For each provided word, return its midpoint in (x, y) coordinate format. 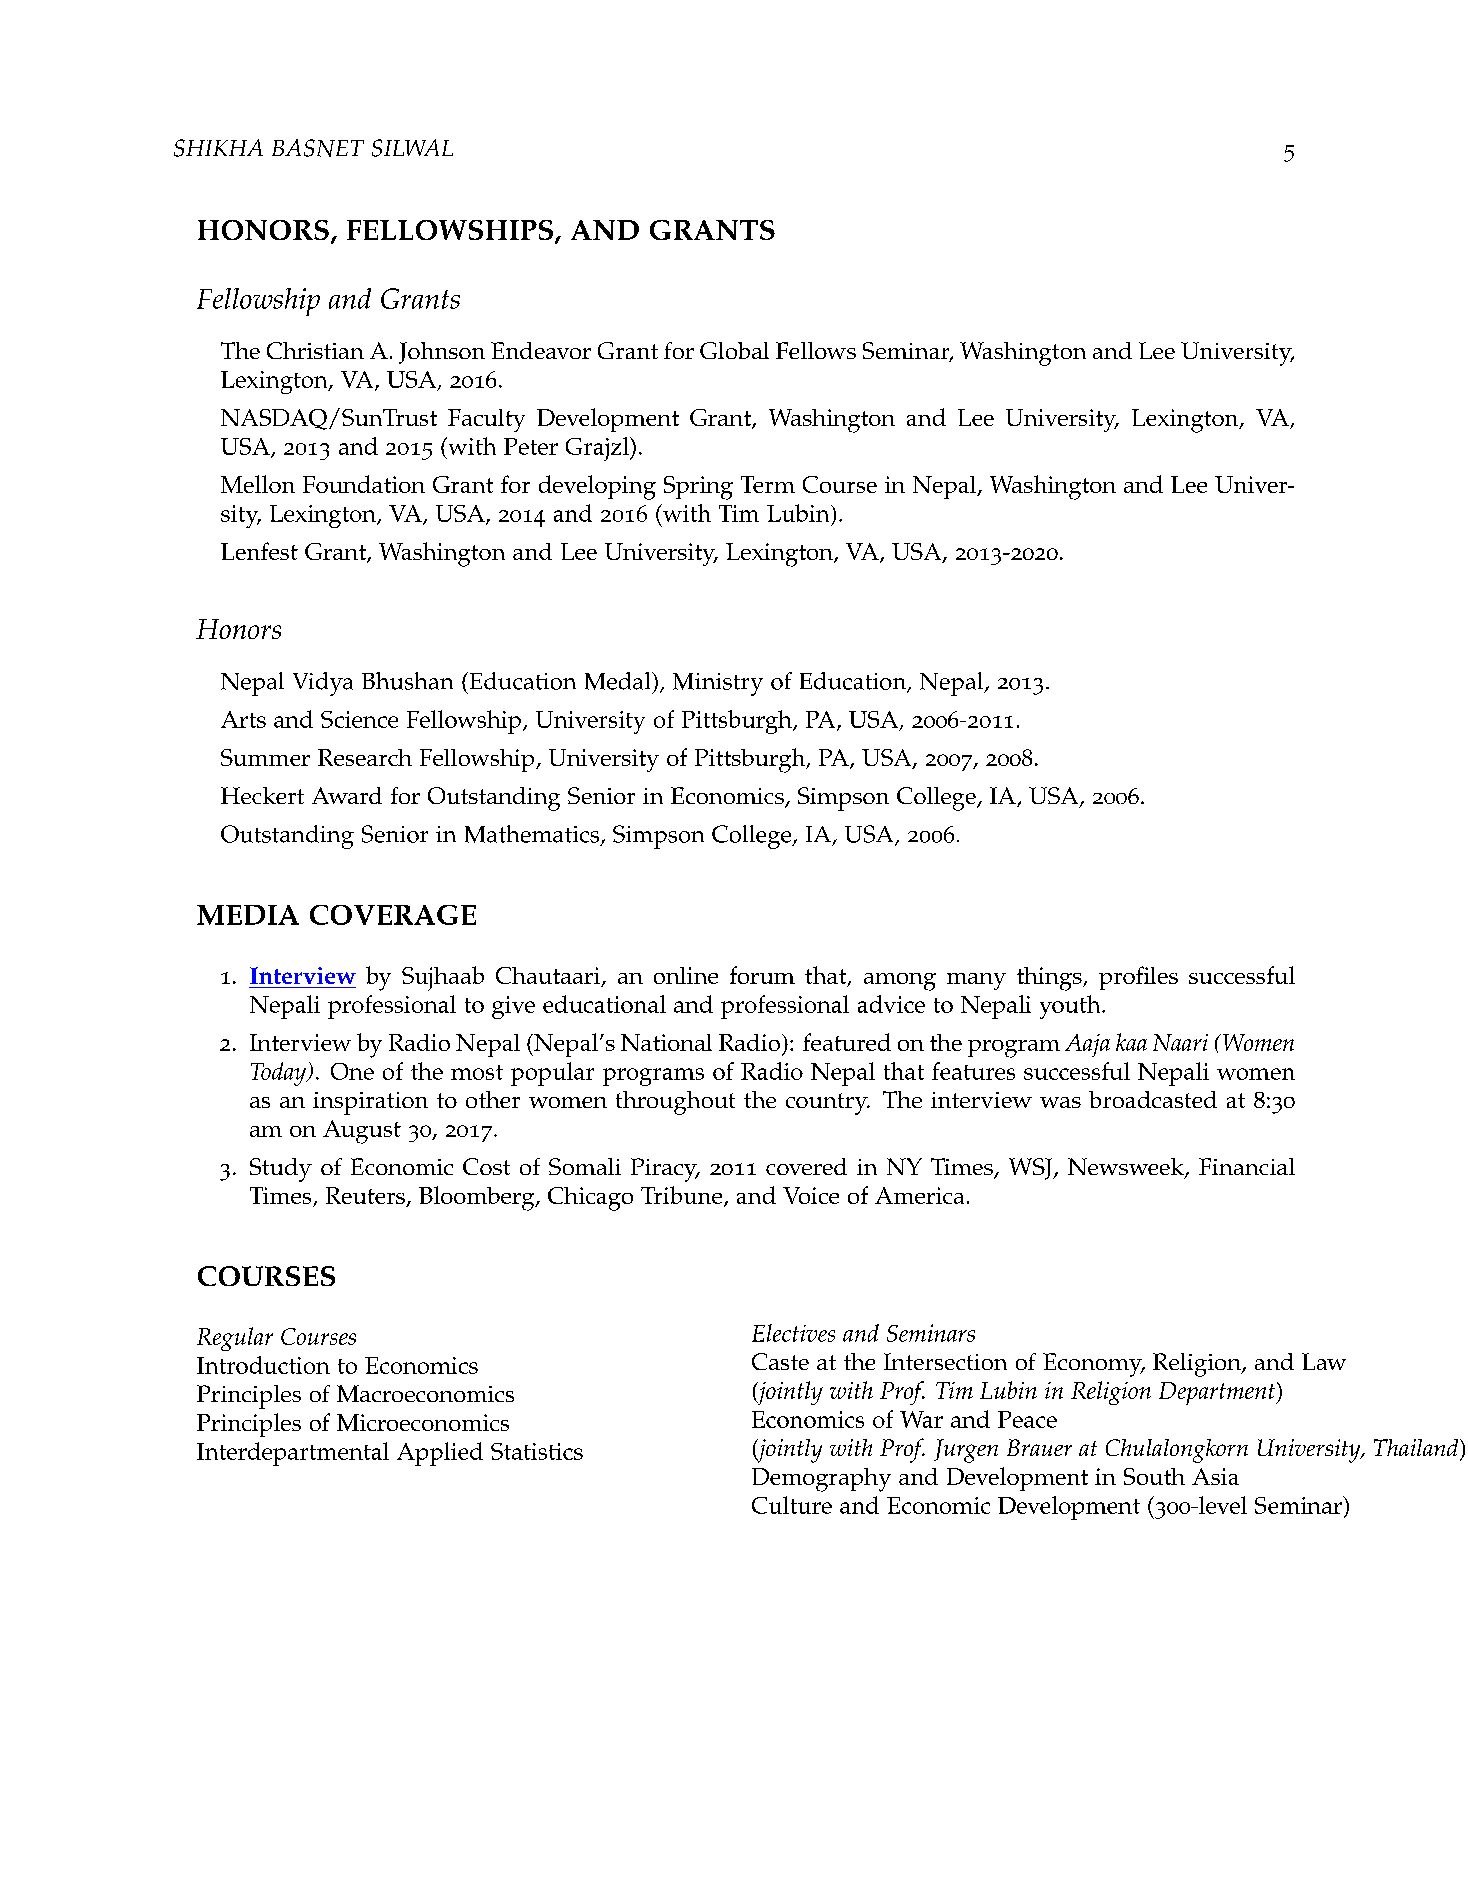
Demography (821, 1480)
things (1050, 979)
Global (734, 350)
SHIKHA (218, 148)
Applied (440, 1454)
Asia (1215, 1476)
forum (762, 975)
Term (768, 484)
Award (347, 795)
